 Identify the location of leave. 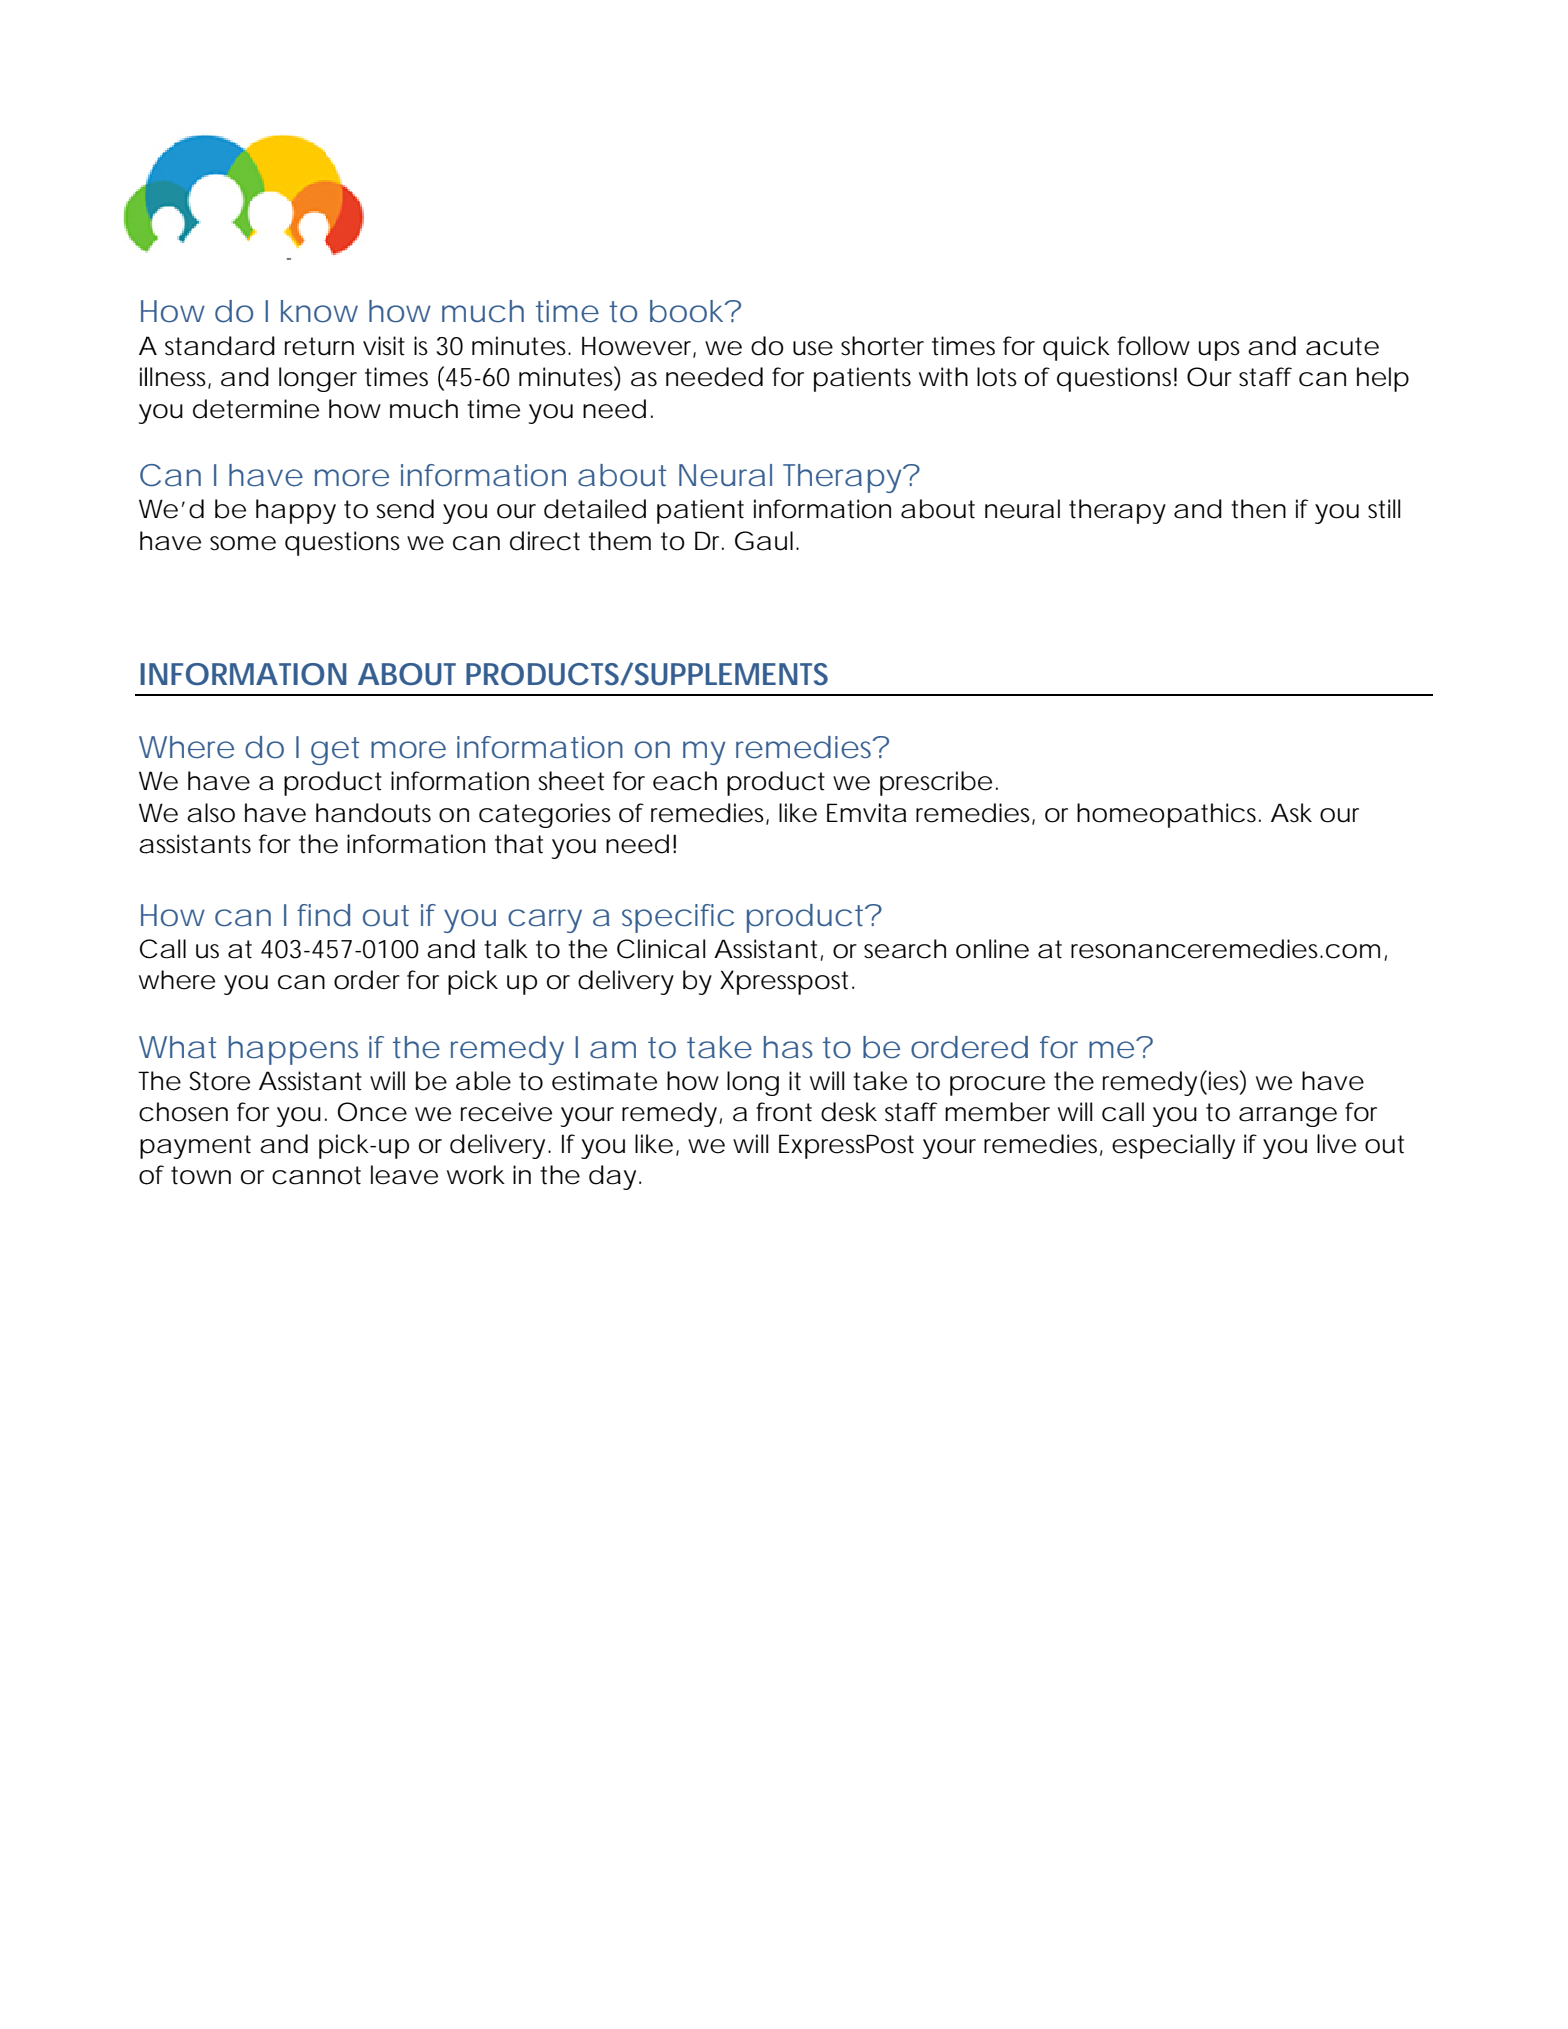
(404, 1175).
